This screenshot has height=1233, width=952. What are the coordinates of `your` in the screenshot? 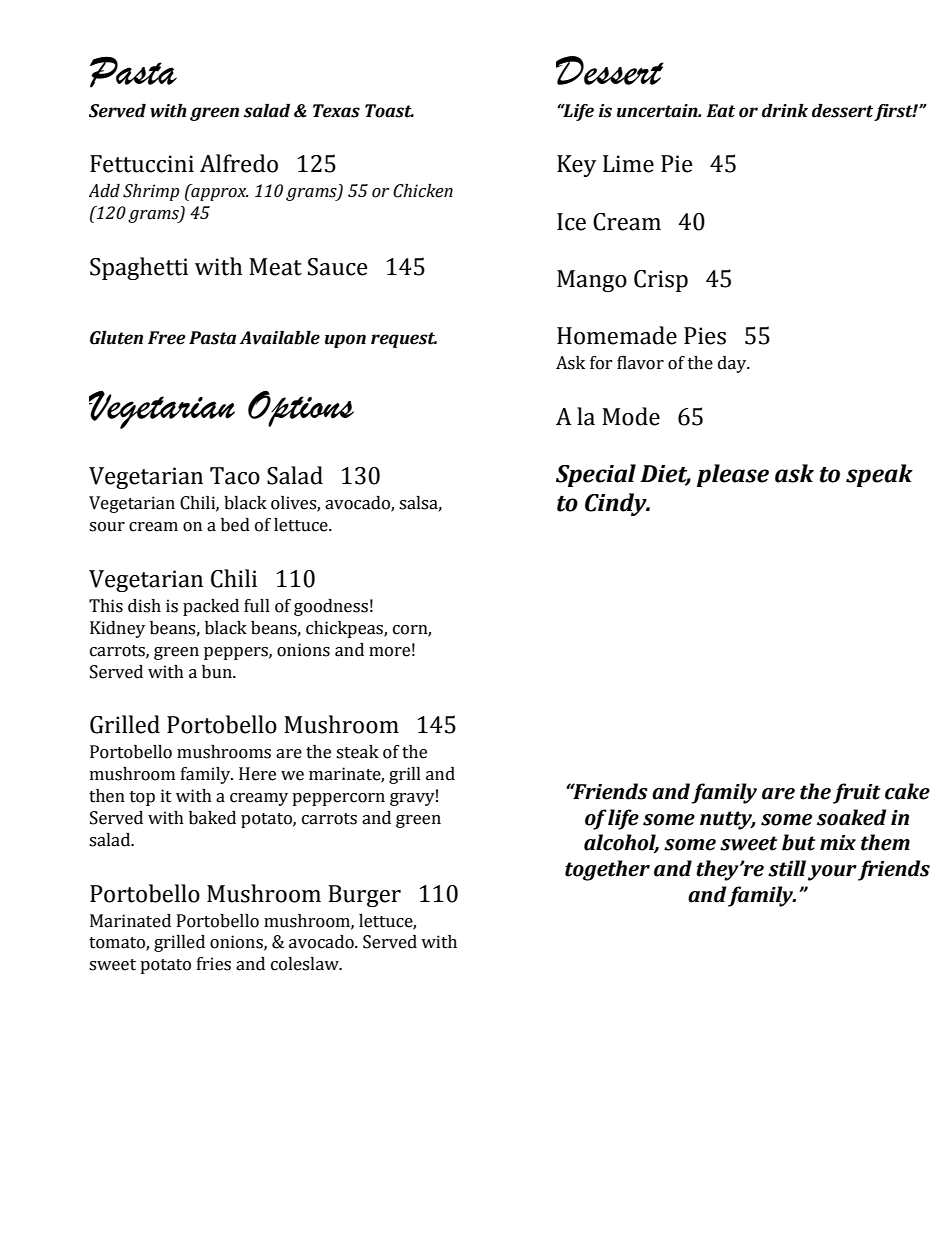 It's located at (832, 873).
